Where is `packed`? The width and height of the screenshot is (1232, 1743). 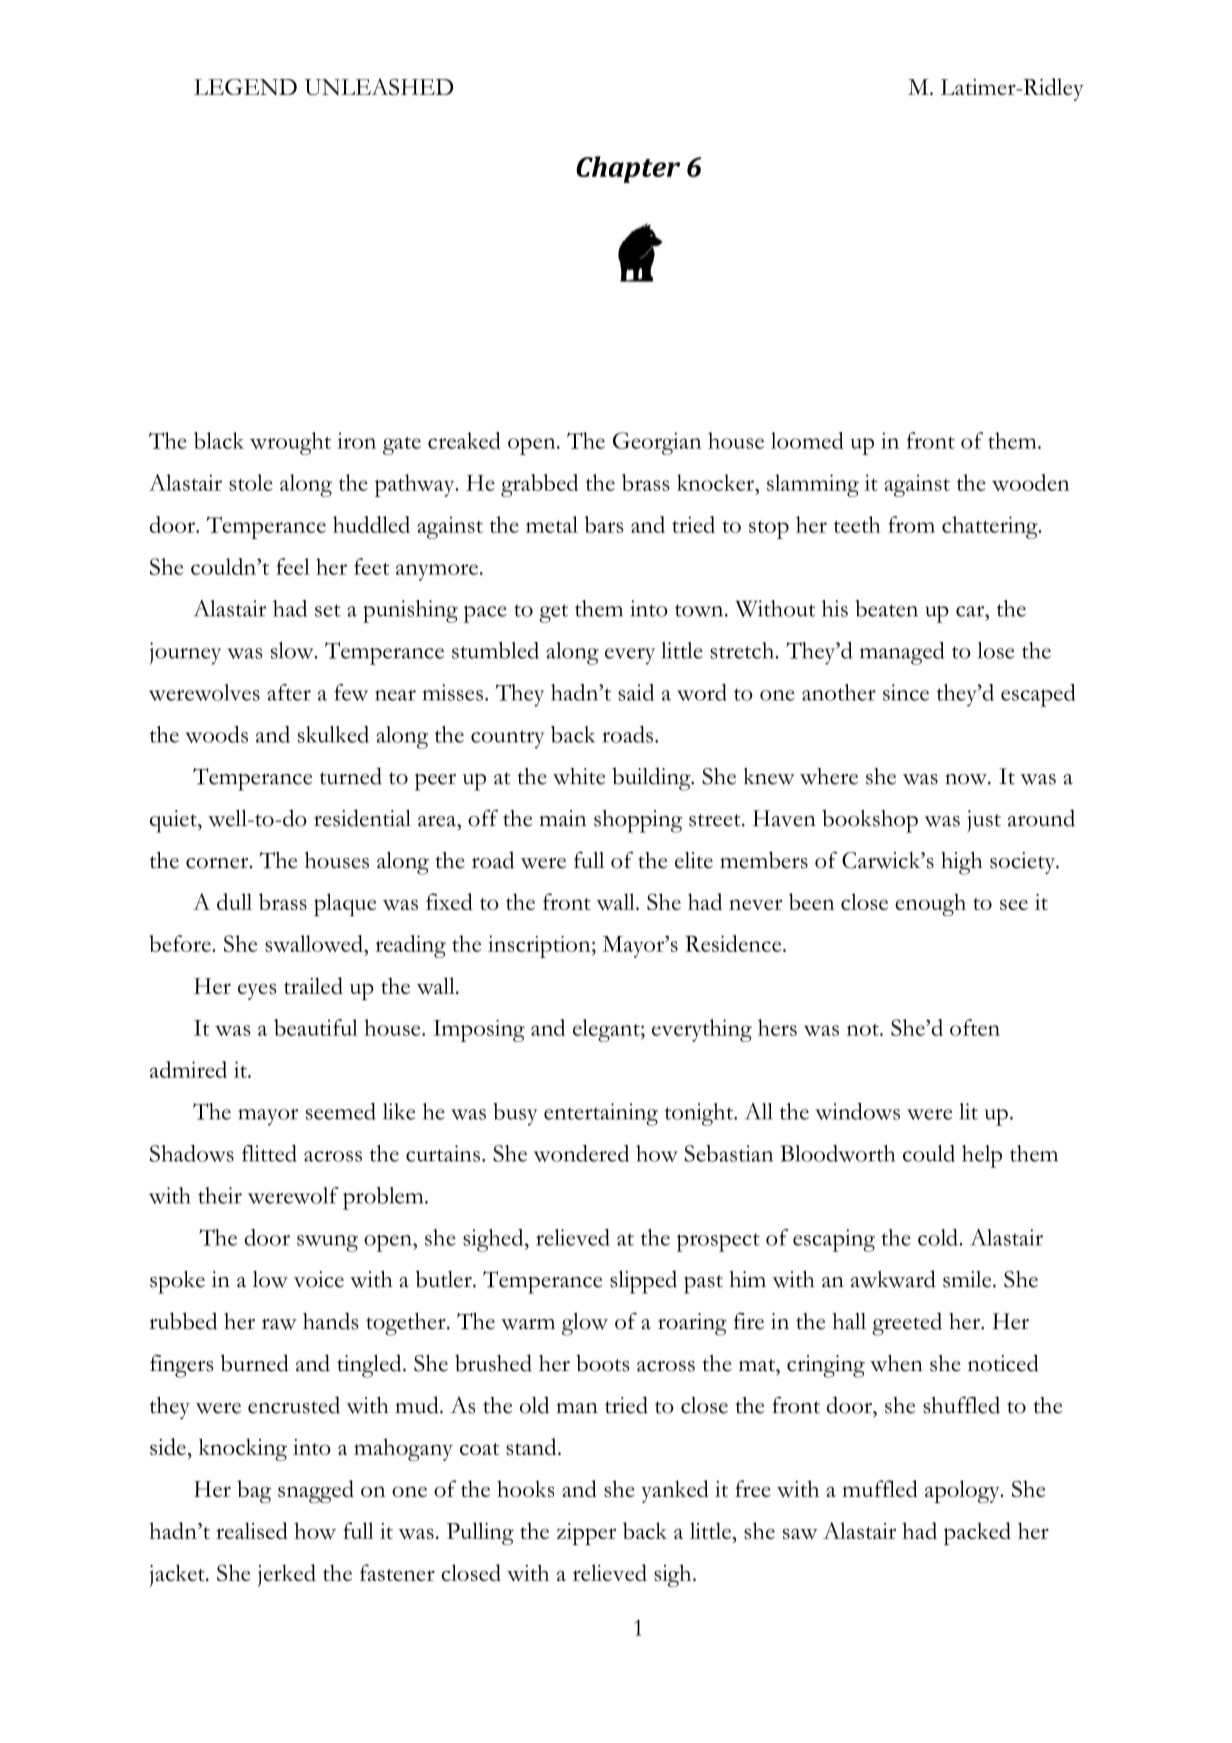 packed is located at coordinates (977, 1533).
